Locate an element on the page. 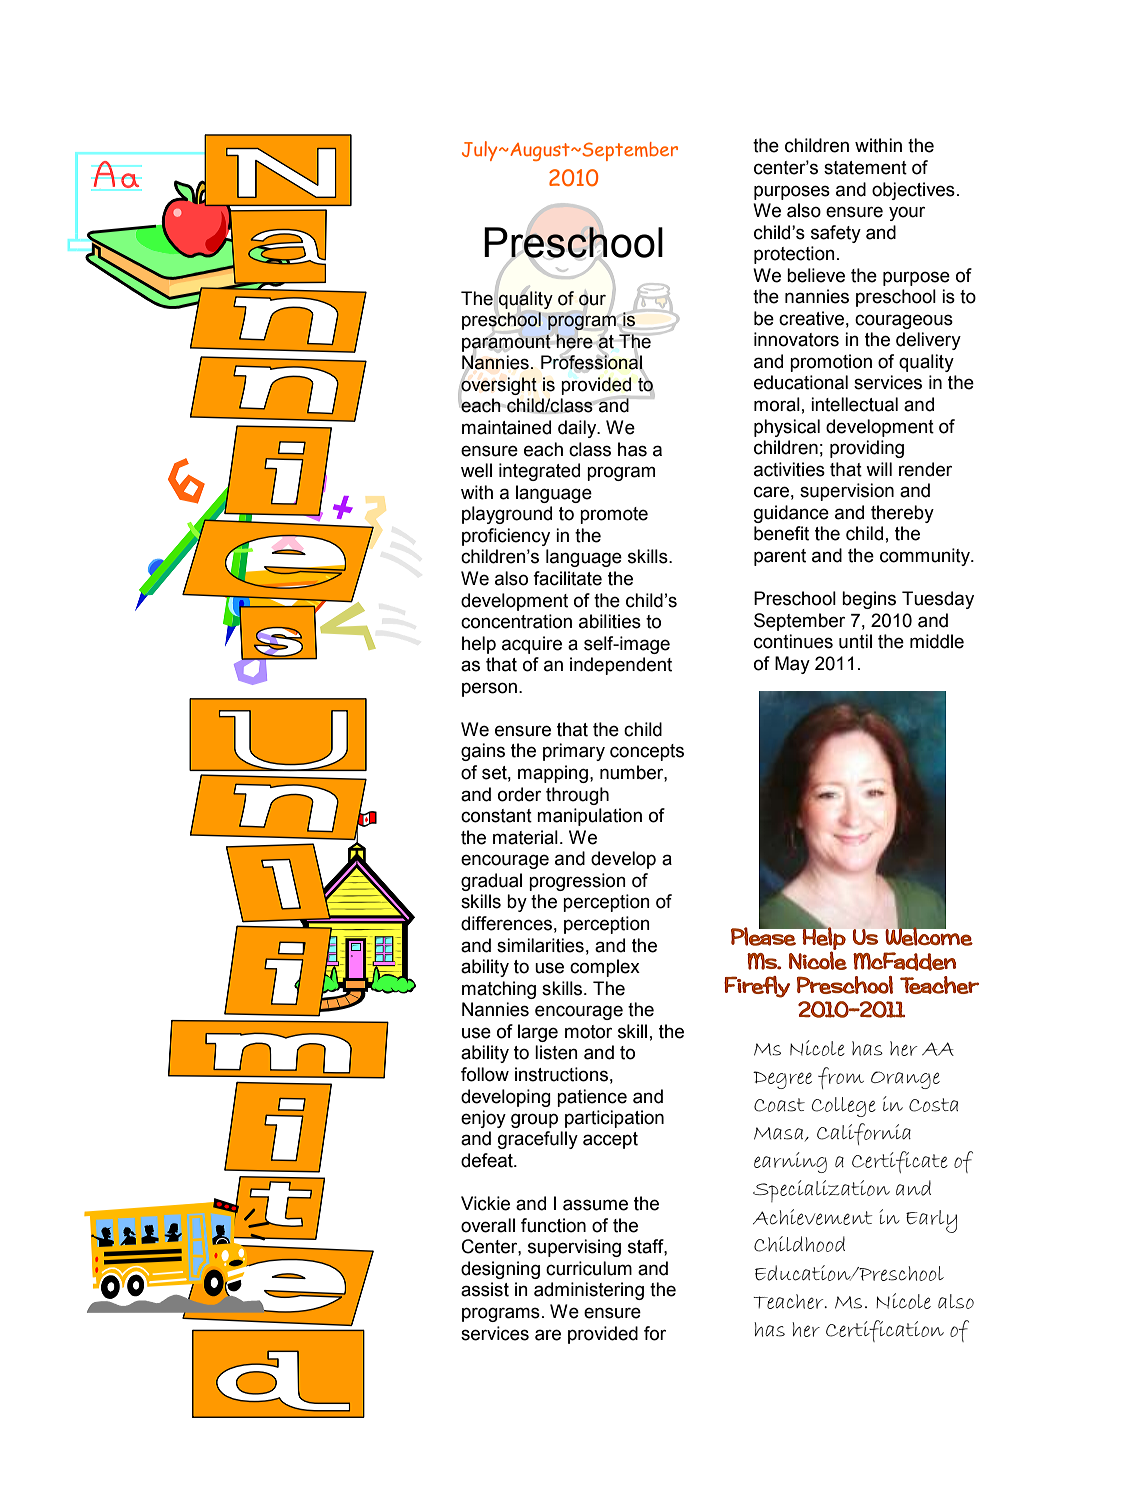 This document has width=1147, height=1485. begins is located at coordinates (869, 600).
